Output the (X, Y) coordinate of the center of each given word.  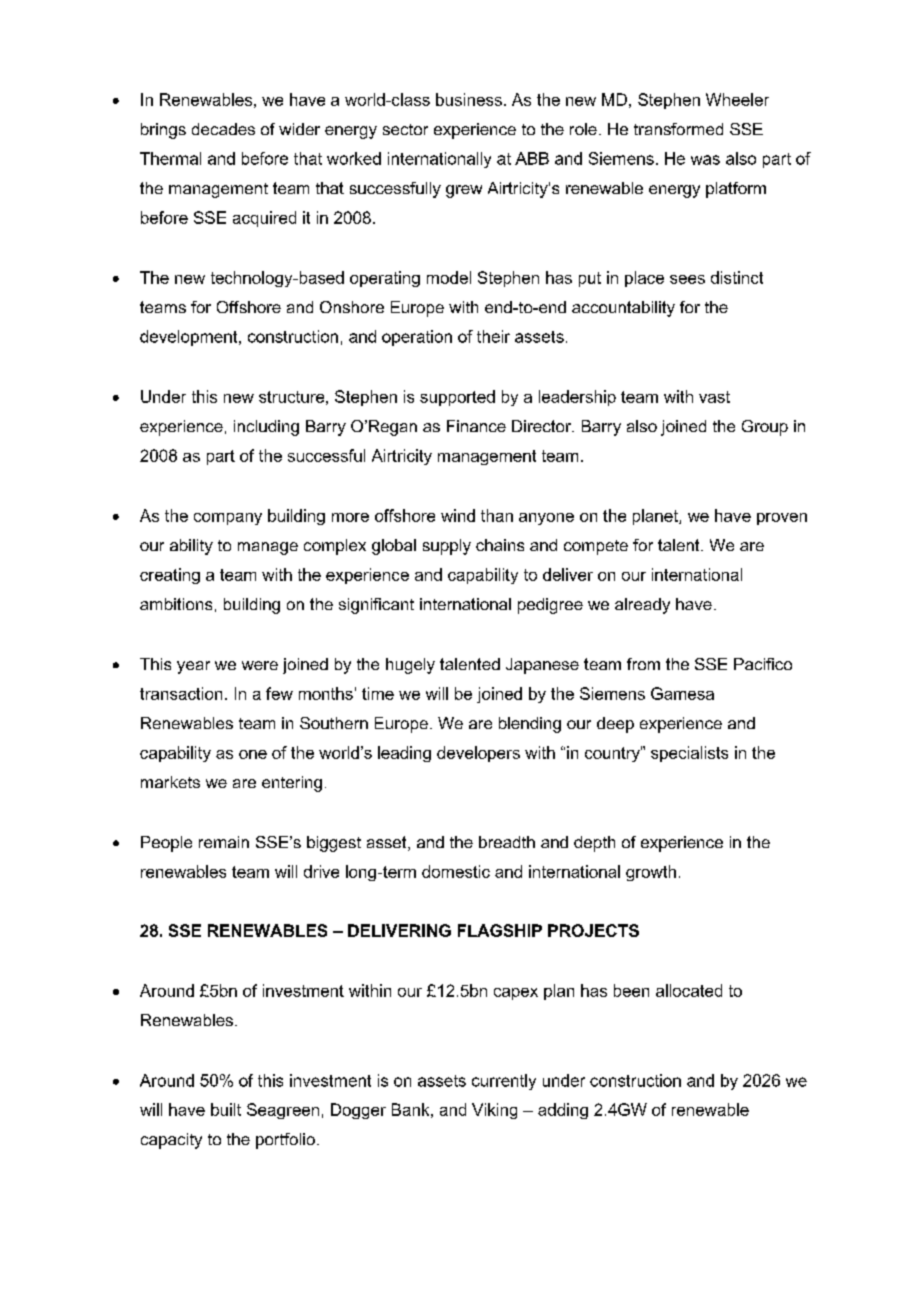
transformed (678, 129)
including (266, 428)
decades (223, 129)
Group (765, 428)
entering (292, 784)
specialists (689, 754)
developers (478, 754)
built (226, 1109)
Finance (476, 426)
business (469, 99)
